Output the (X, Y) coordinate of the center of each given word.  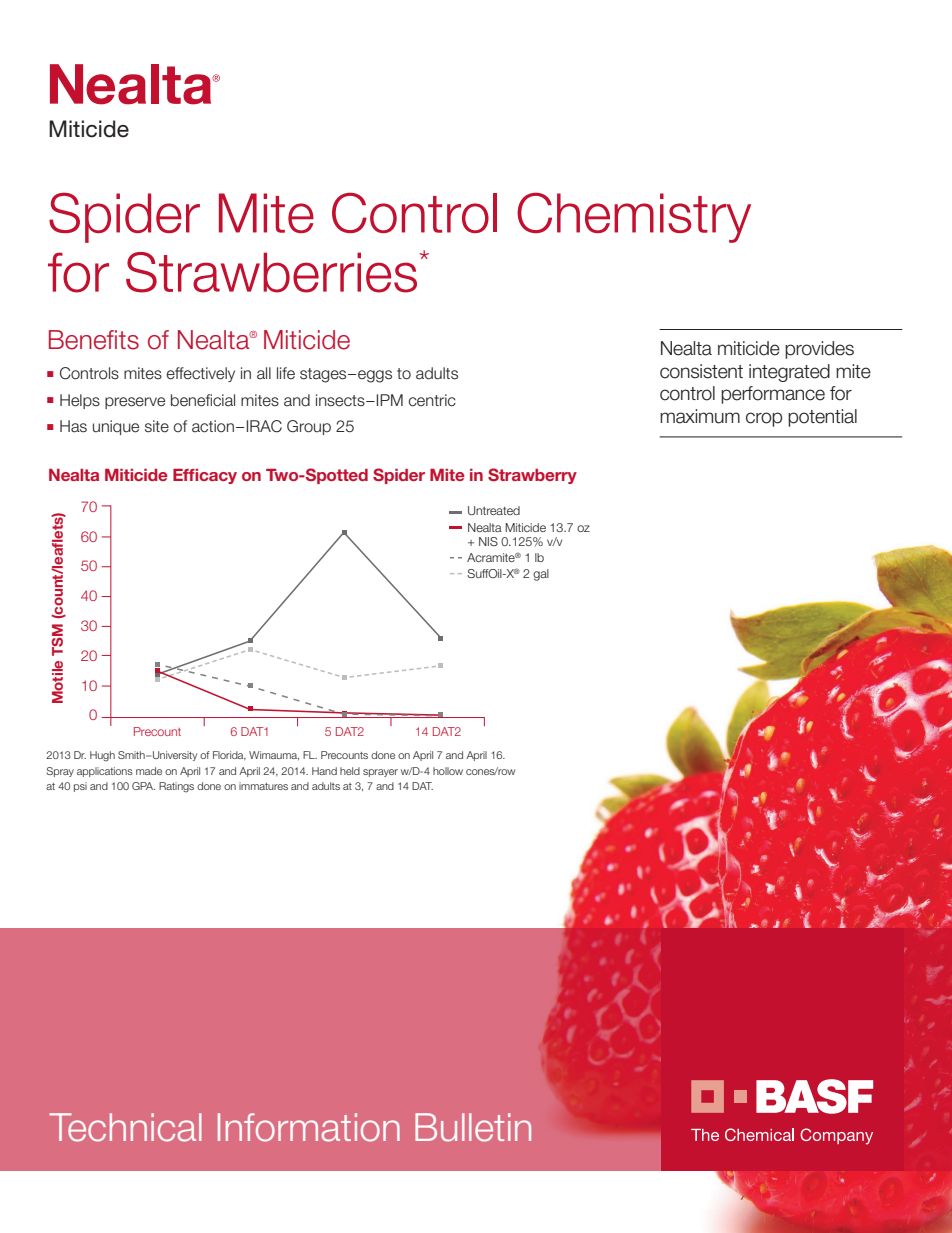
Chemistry (634, 217)
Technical (125, 1127)
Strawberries (273, 272)
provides (819, 350)
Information (309, 1127)
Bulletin (473, 1127)
